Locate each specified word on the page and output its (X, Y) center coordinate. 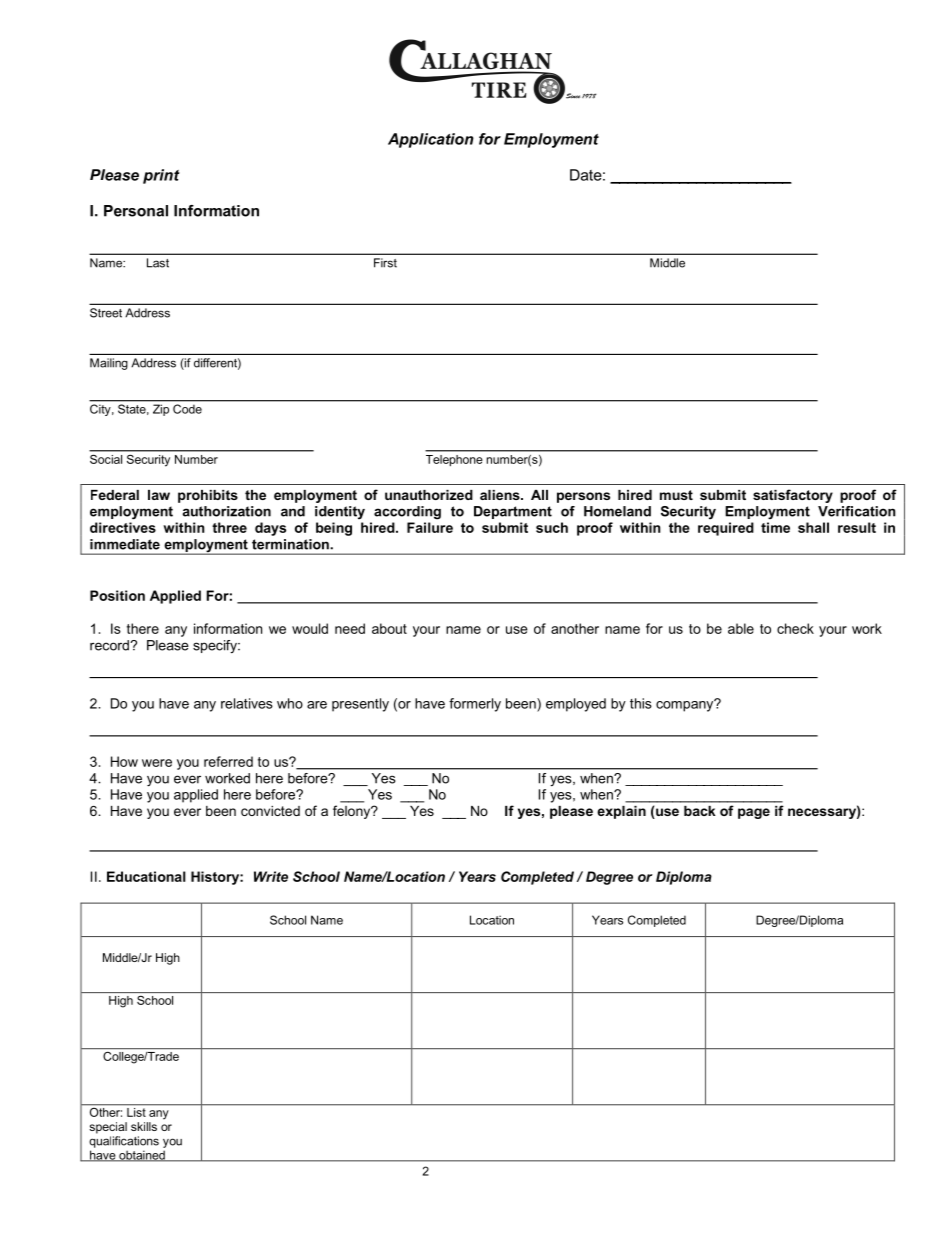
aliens (501, 495)
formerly (475, 705)
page (754, 813)
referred (228, 761)
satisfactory (793, 496)
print (161, 176)
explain (621, 812)
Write (271, 876)
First (385, 263)
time (775, 527)
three (229, 527)
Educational (146, 876)
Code (187, 409)
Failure (430, 527)
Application (431, 140)
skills (144, 1126)
